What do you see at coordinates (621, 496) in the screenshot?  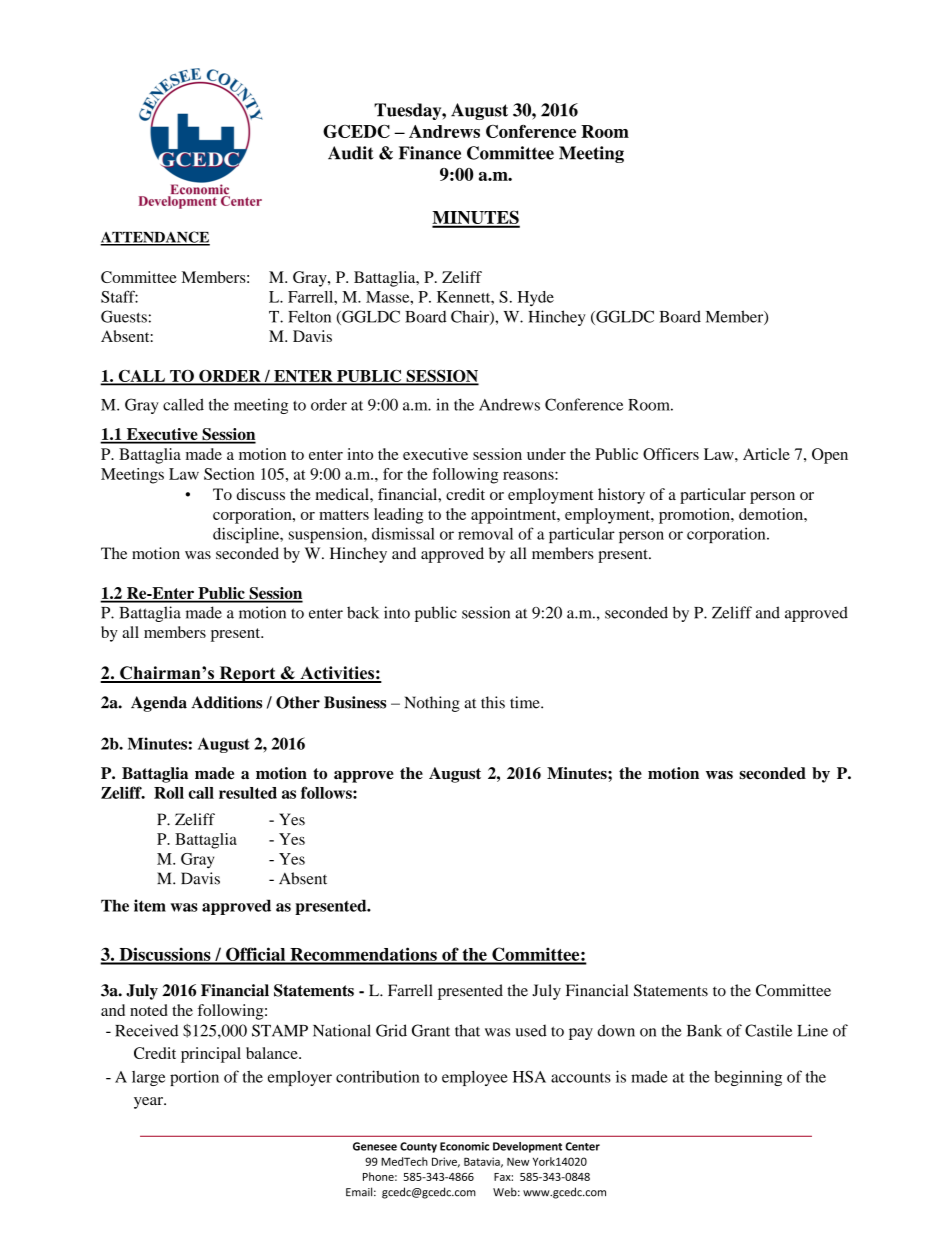 I see `history` at bounding box center [621, 496].
